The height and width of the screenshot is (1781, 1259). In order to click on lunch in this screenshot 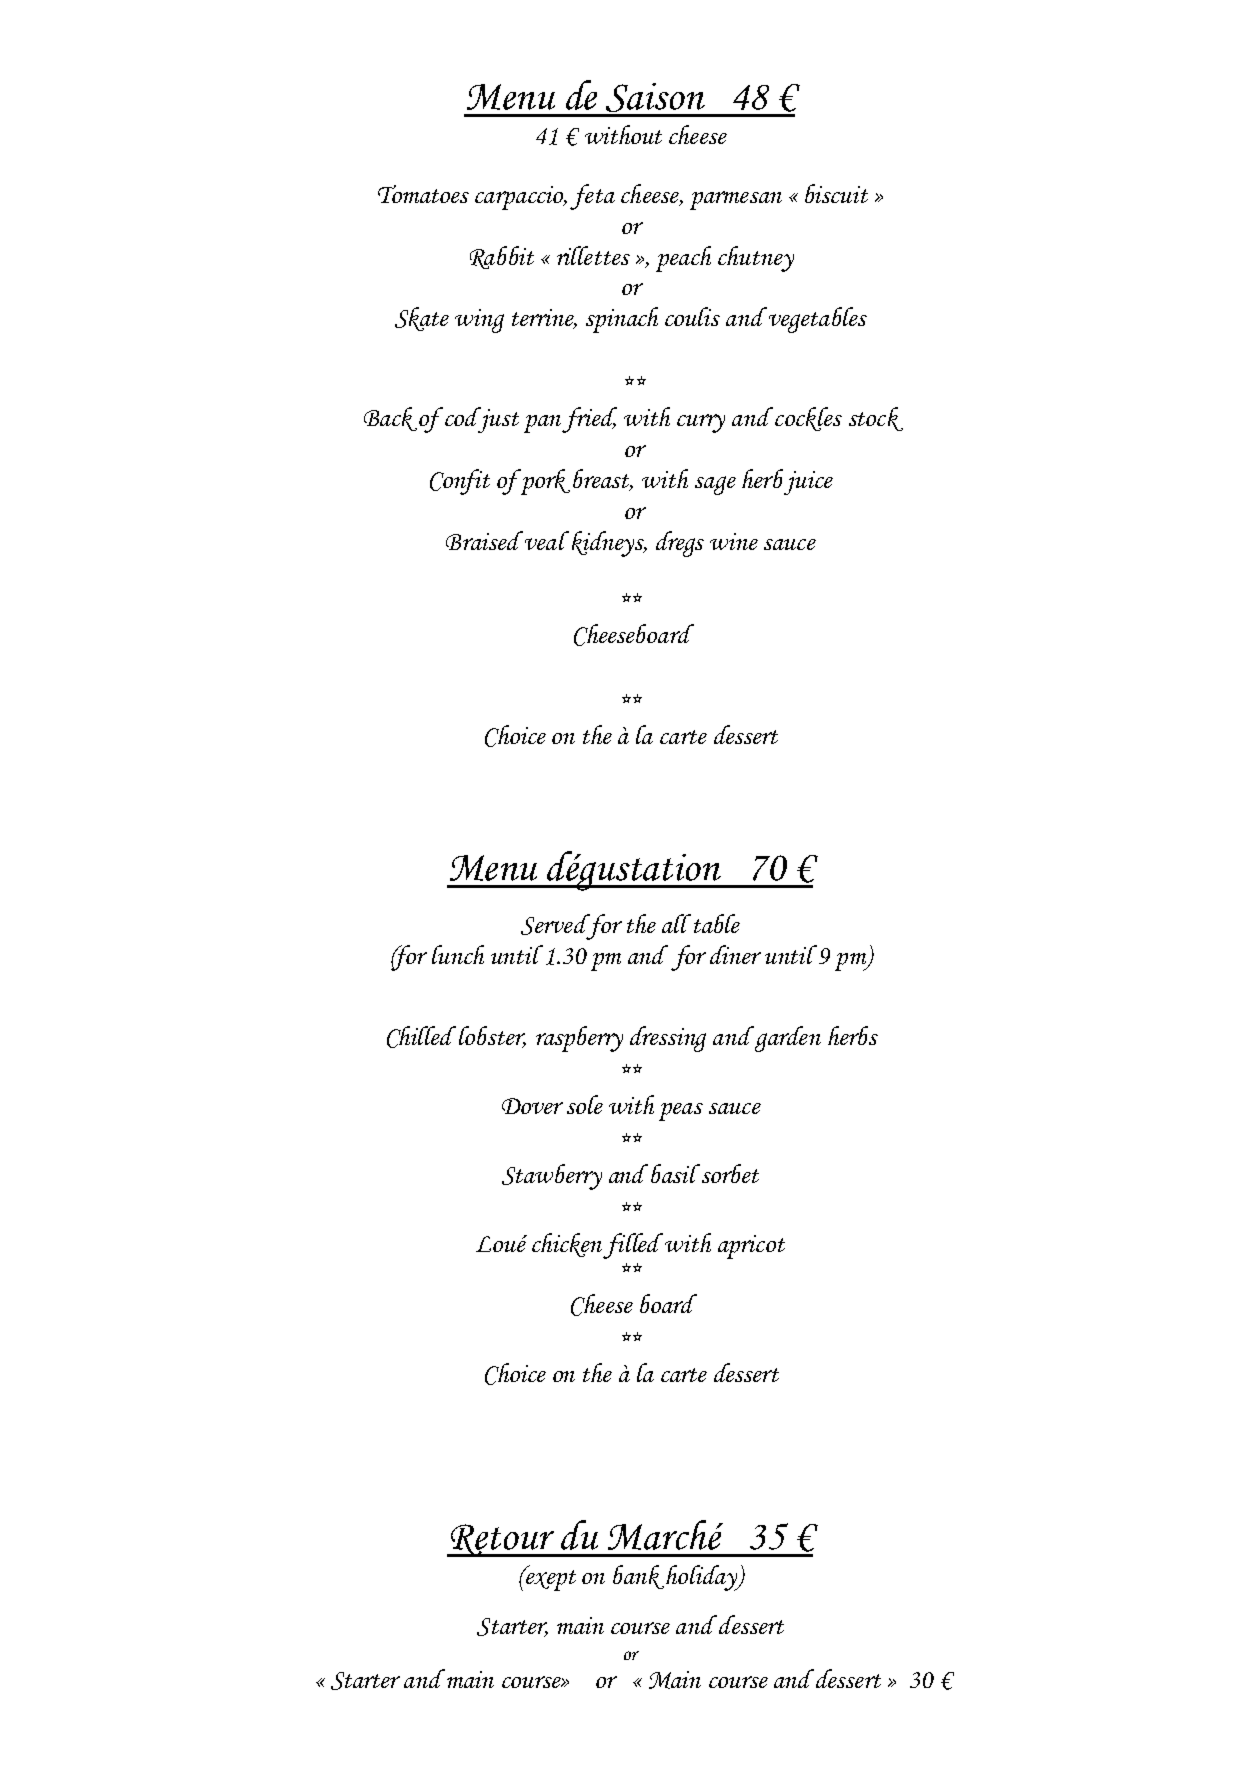, I will do `click(458, 954)`.
